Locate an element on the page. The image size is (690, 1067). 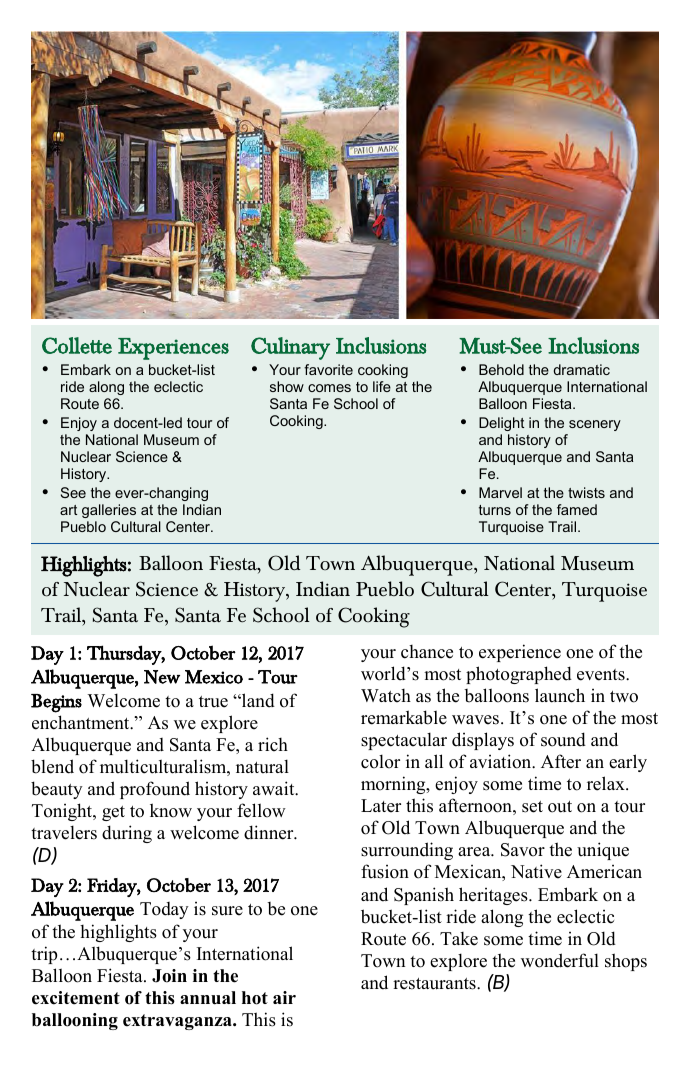
Collette is located at coordinates (77, 345).
